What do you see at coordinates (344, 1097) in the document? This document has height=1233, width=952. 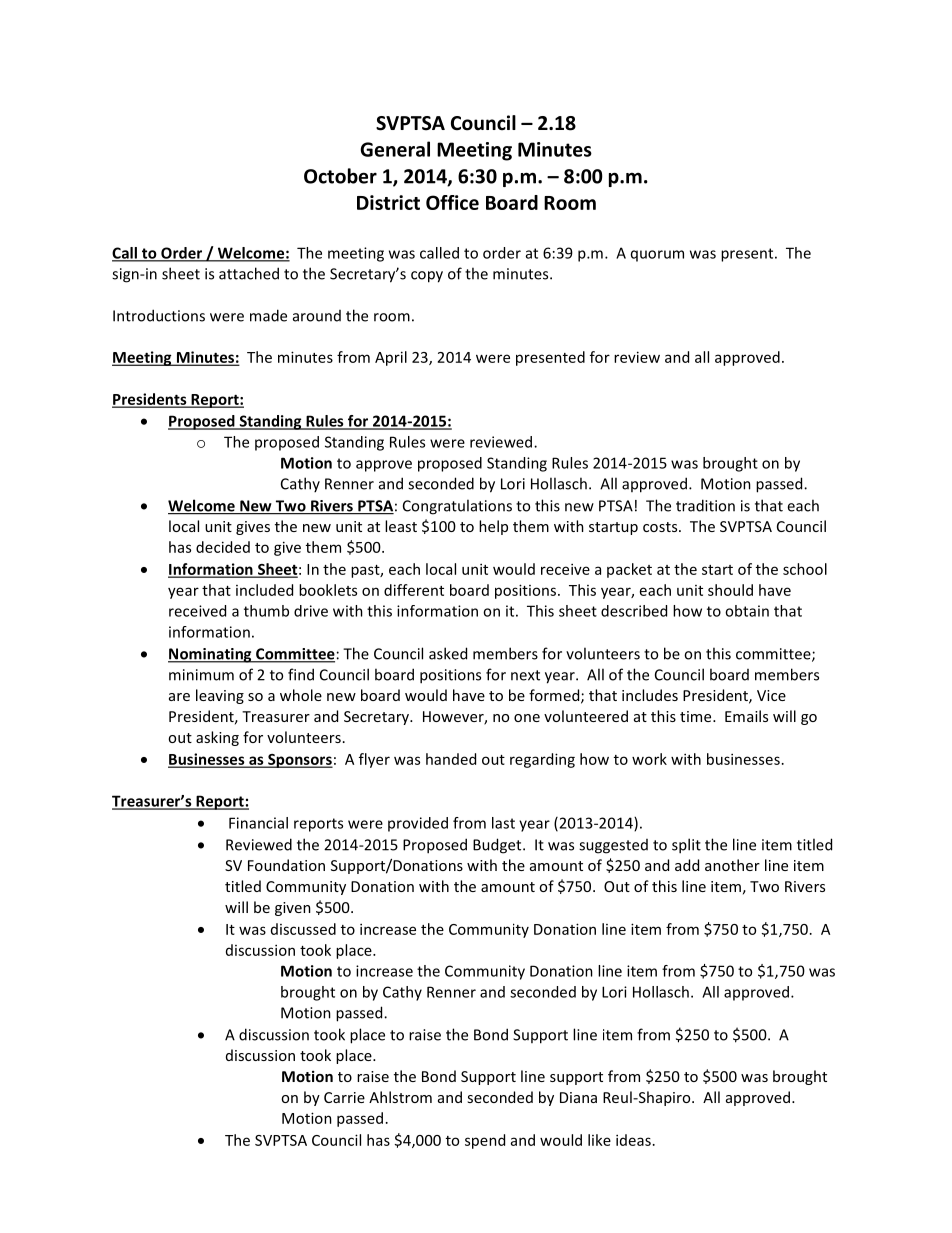 I see `Carrie` at bounding box center [344, 1097].
